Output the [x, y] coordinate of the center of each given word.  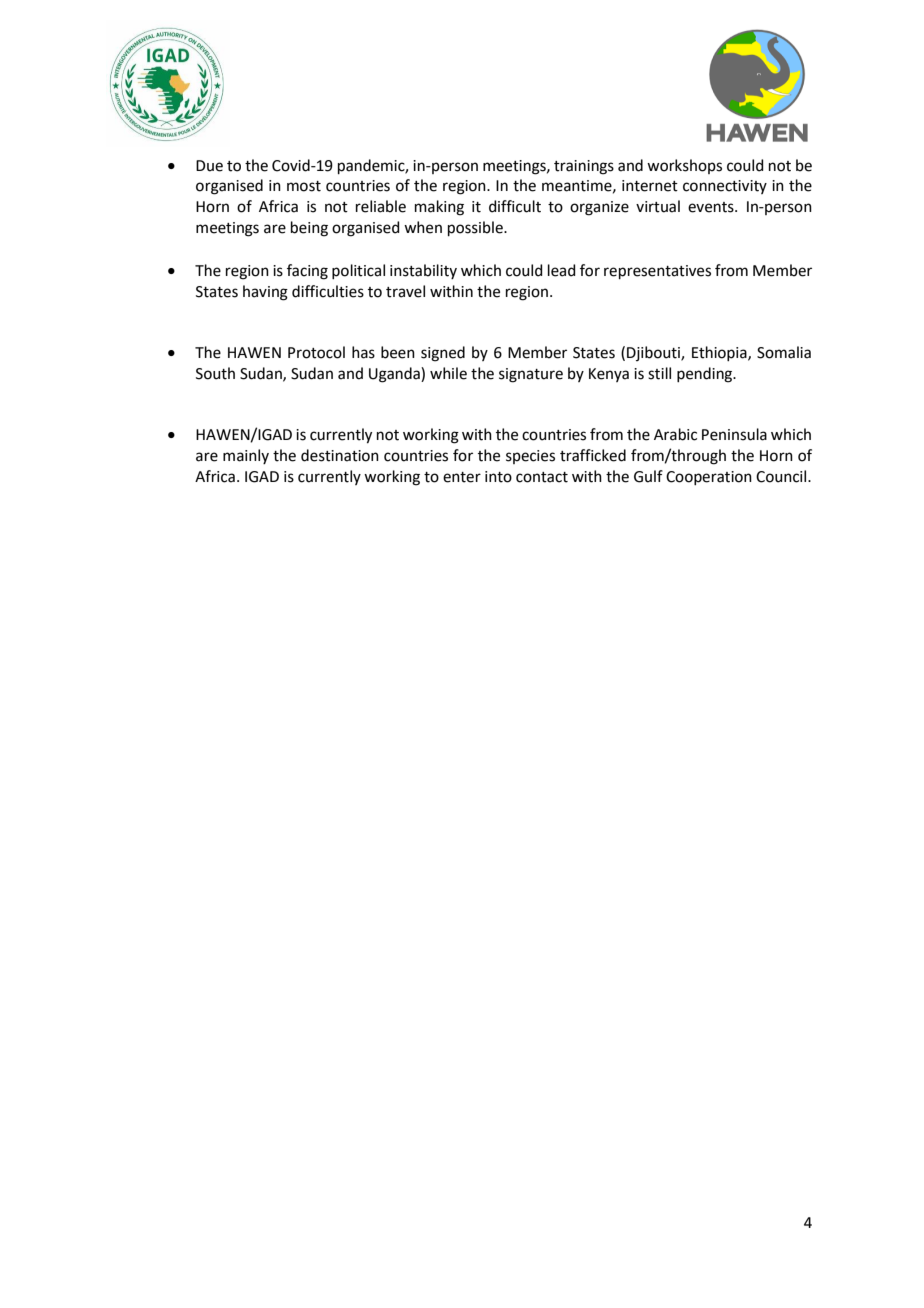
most [304, 186]
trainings [584, 167]
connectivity [725, 187]
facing [307, 272]
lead [562, 270]
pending [706, 375]
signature [531, 375]
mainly [246, 456]
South [215, 373]
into [498, 477]
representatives [657, 272]
